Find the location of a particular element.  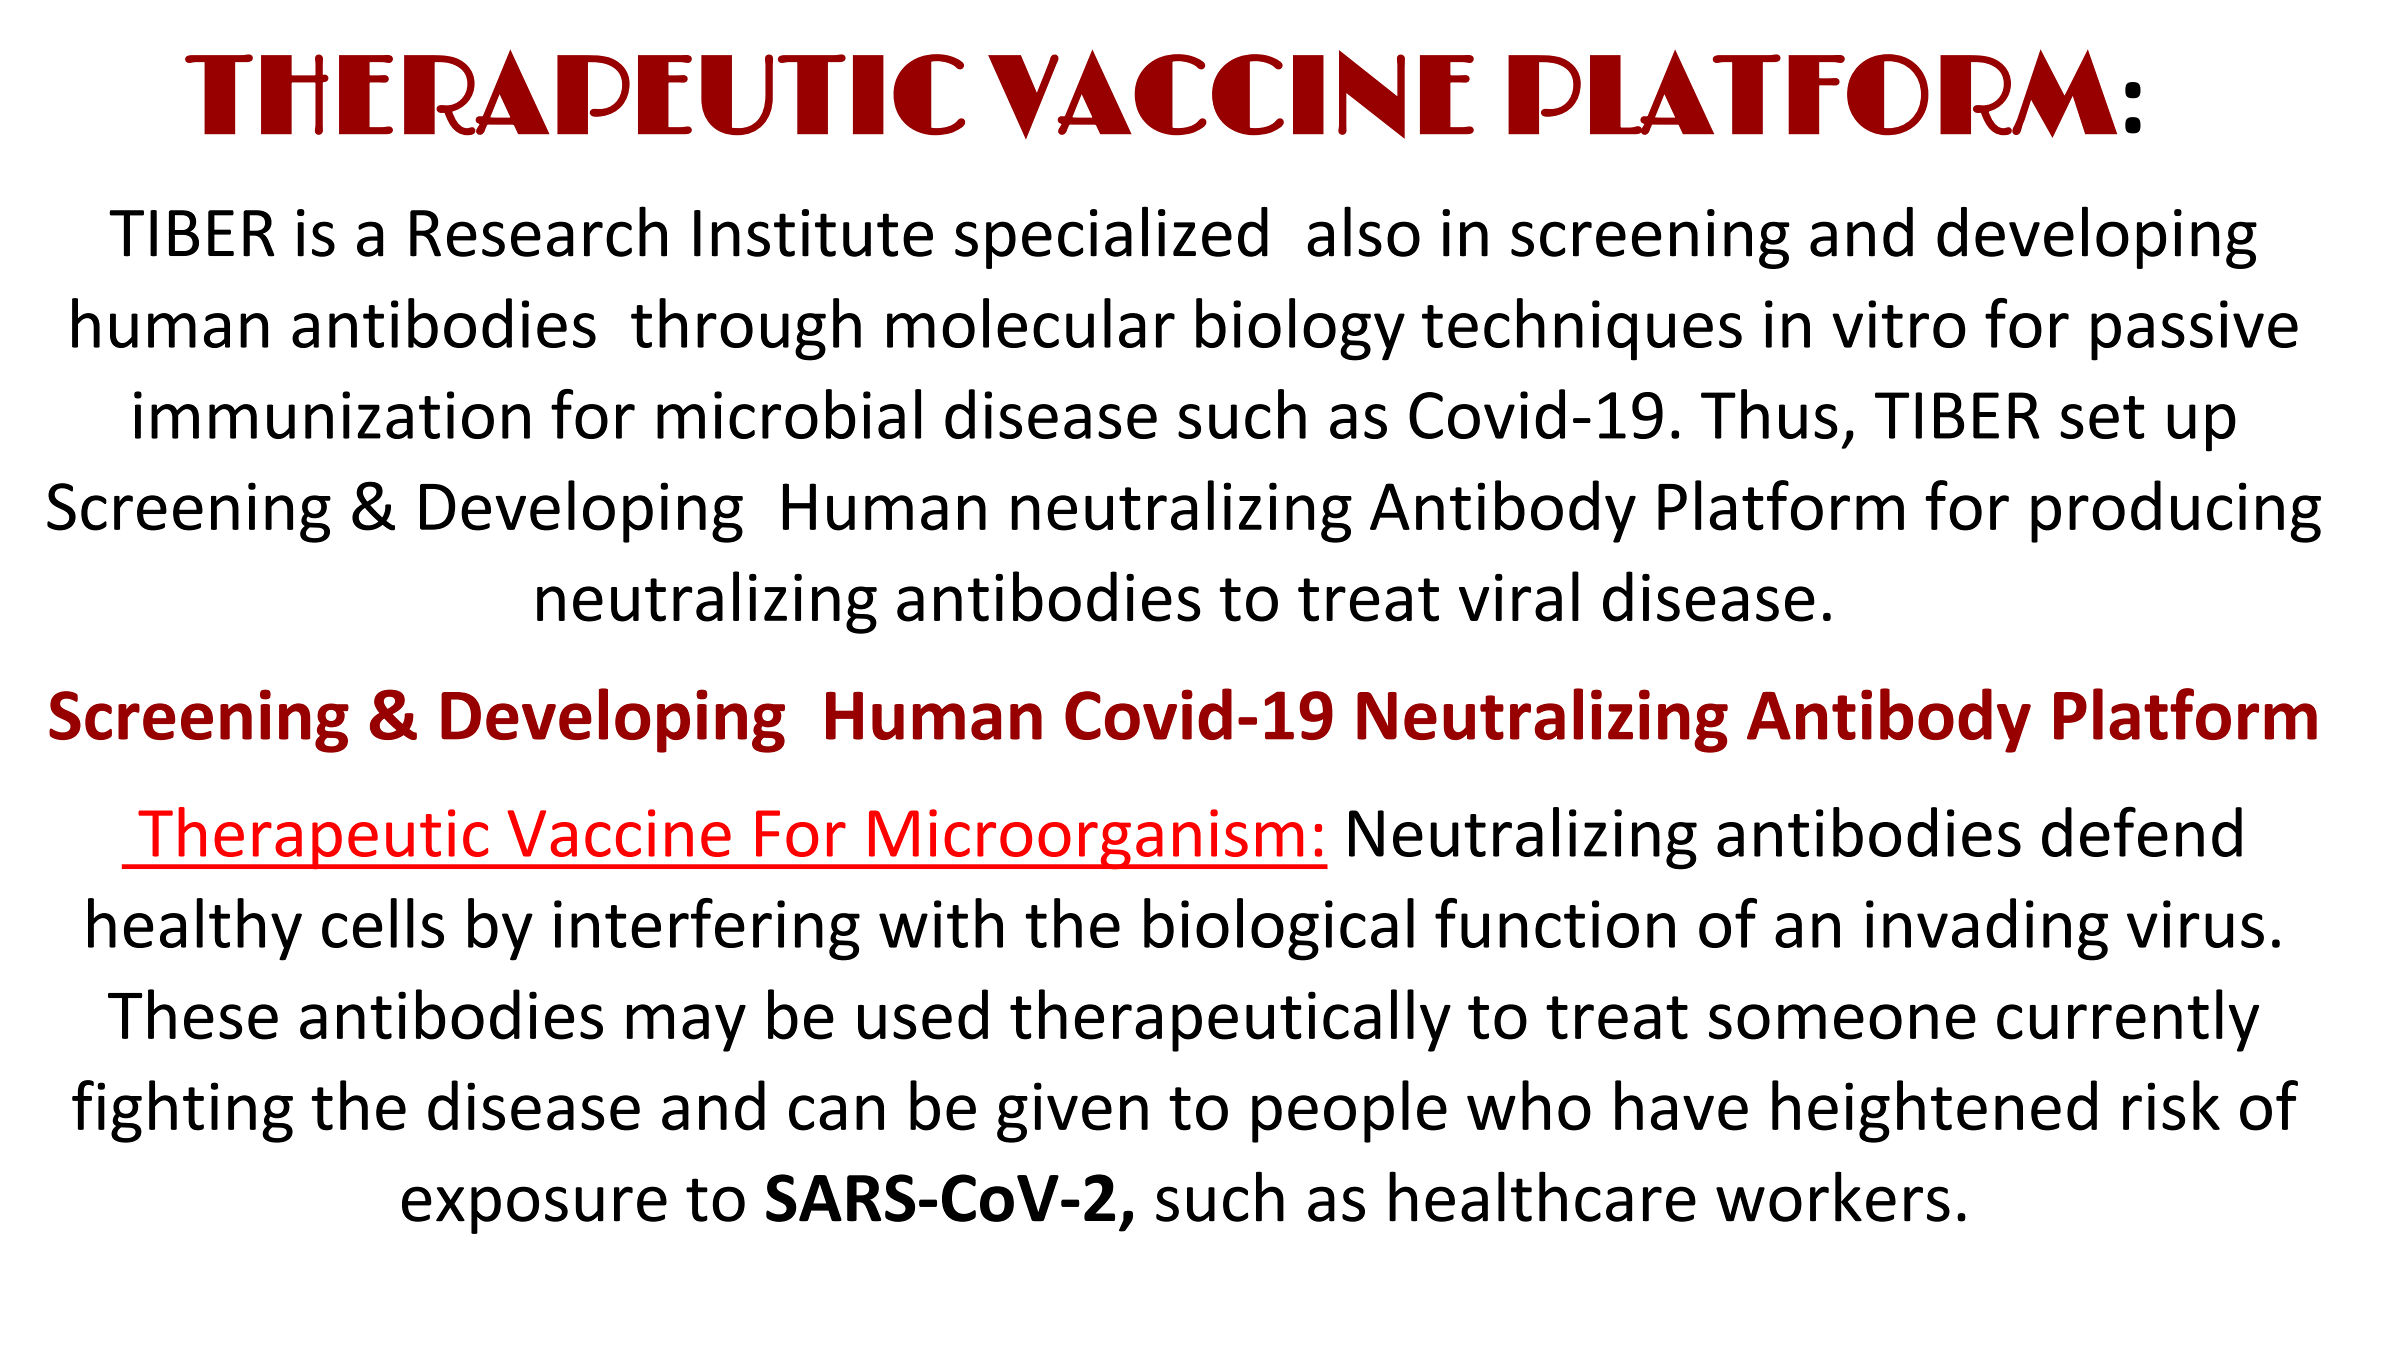

biological is located at coordinates (1279, 929).
